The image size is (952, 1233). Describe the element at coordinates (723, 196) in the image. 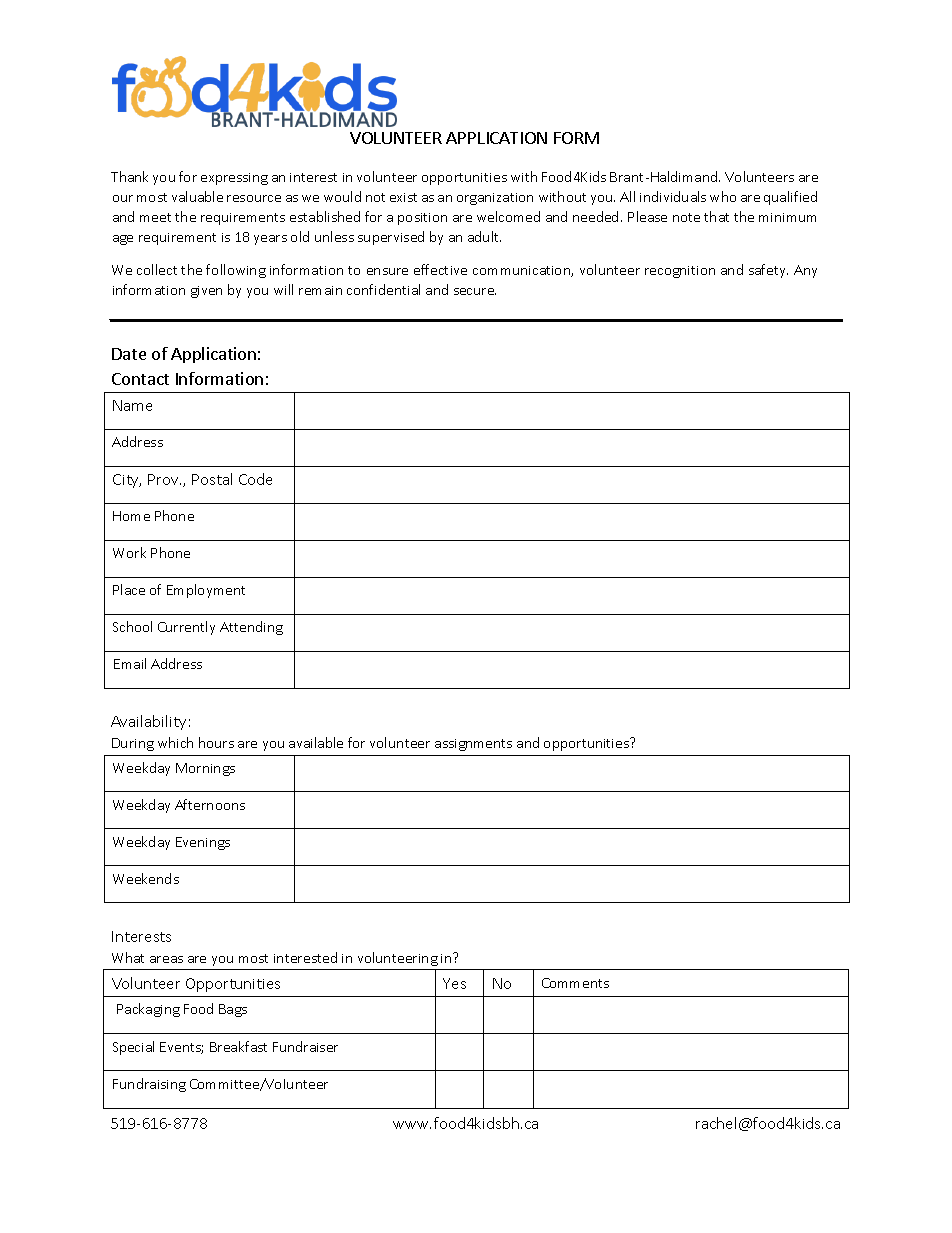

I see `who` at that location.
